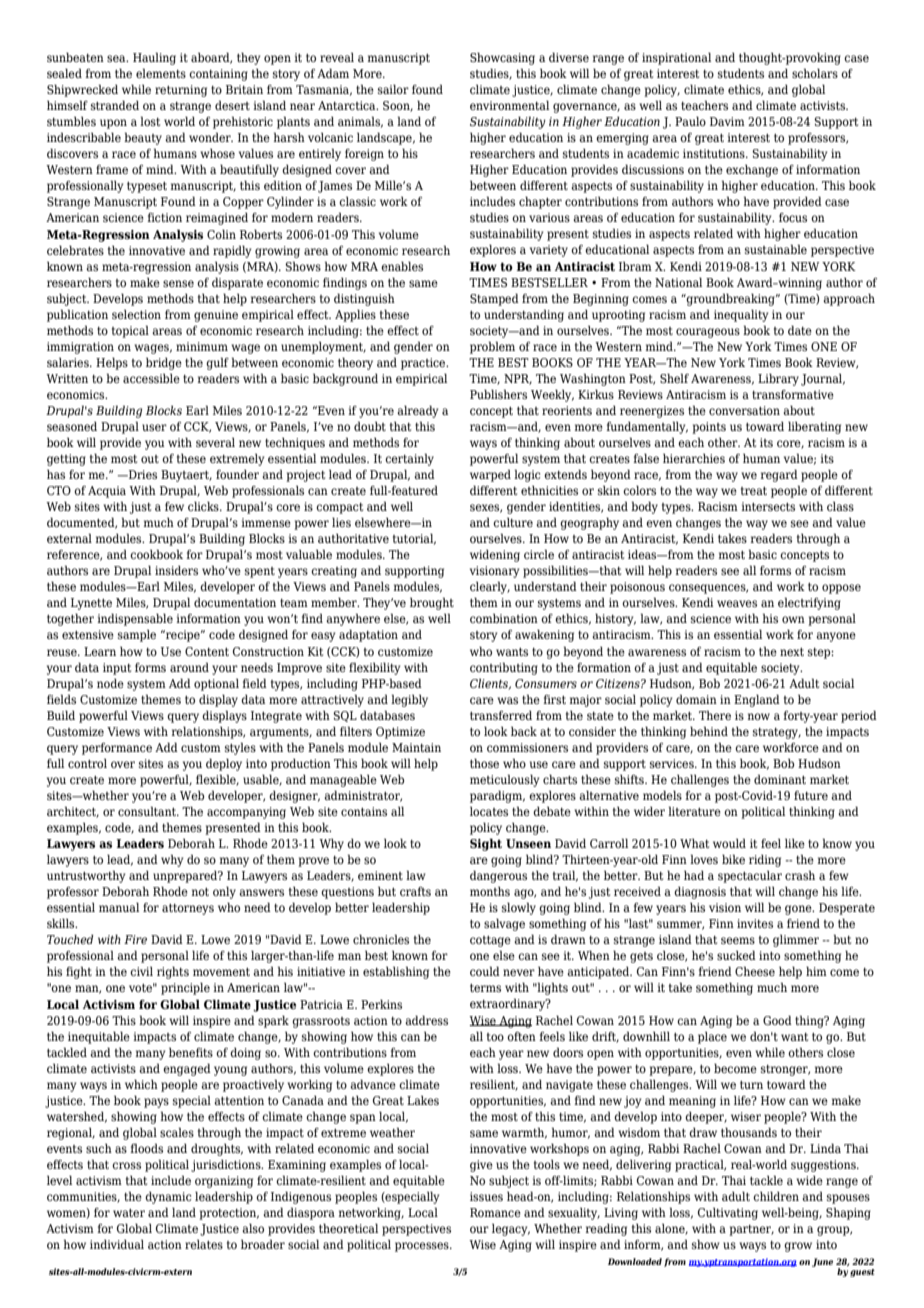 Image resolution: width=924 pixels, height=1308 pixels. I want to click on elements, so click(161, 73).
